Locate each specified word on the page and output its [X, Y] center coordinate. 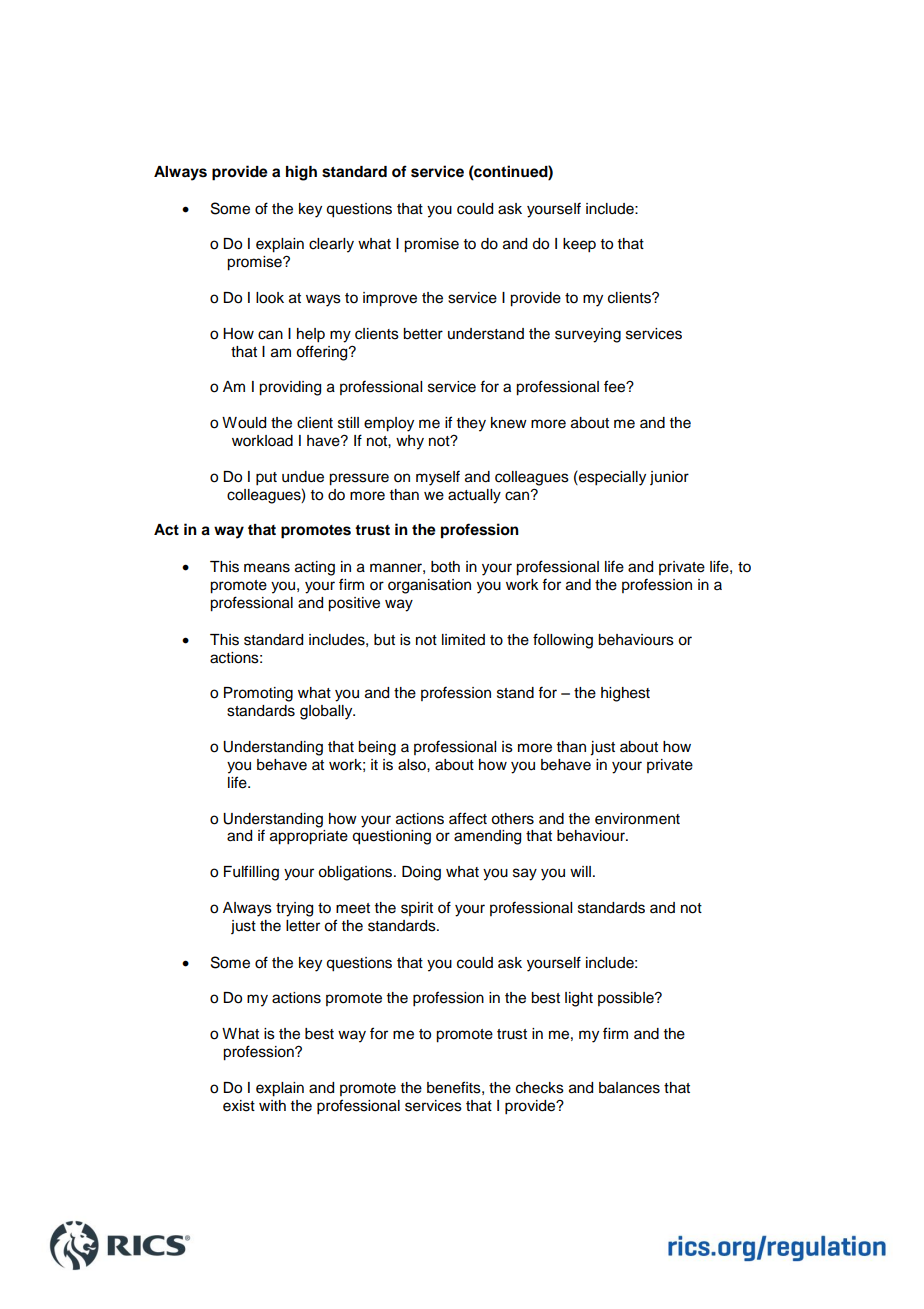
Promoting [258, 694]
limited [463, 640]
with [272, 1105]
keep [579, 245]
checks [540, 1088]
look [270, 298]
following [563, 641]
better [423, 334]
